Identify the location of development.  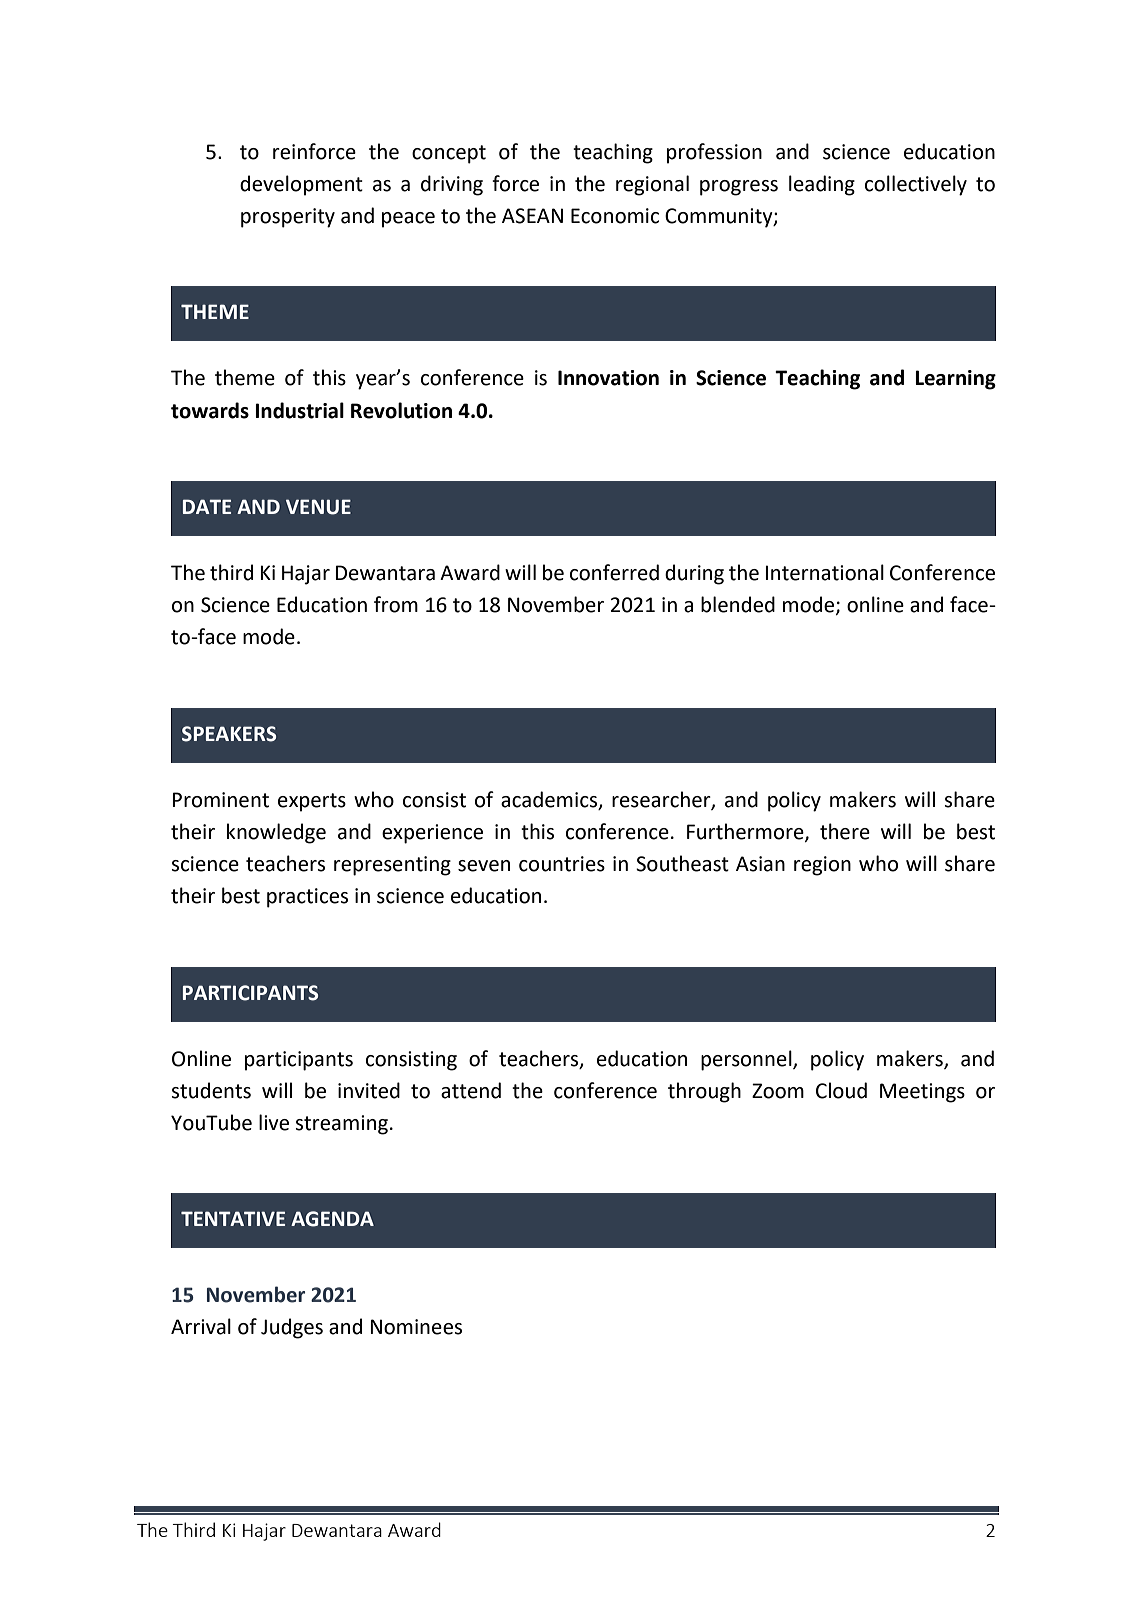
(301, 185).
